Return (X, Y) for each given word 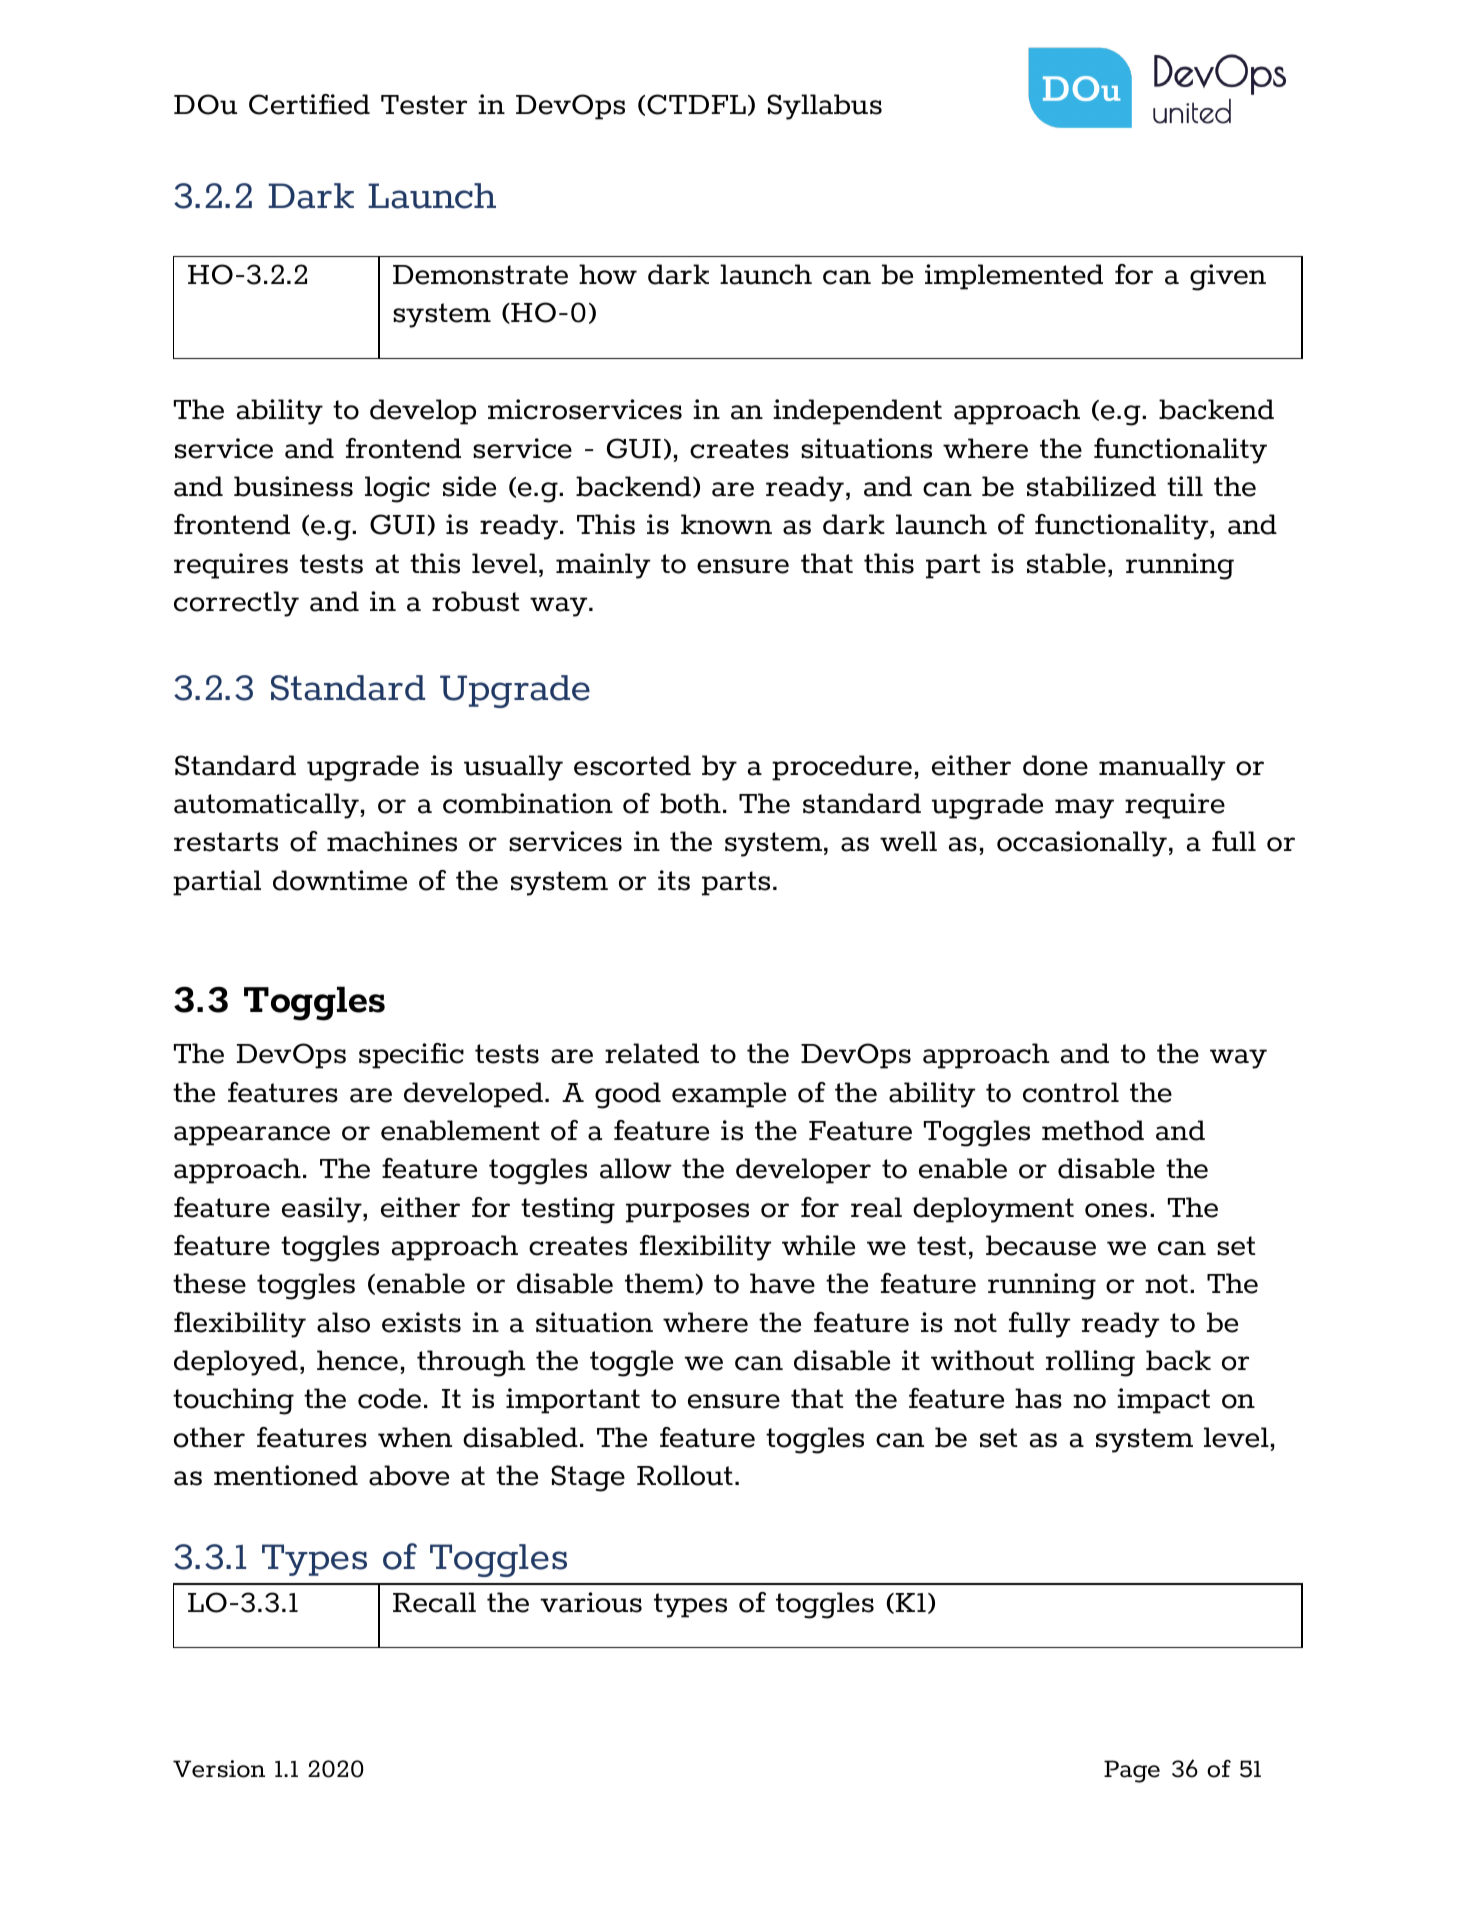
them (659, 1283)
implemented (1014, 277)
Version (219, 1769)
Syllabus (825, 107)
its (674, 880)
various (591, 1602)
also (343, 1322)
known (726, 524)
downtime (340, 880)
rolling (1090, 1363)
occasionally (1082, 844)
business (293, 486)
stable (1066, 563)
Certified (309, 104)
